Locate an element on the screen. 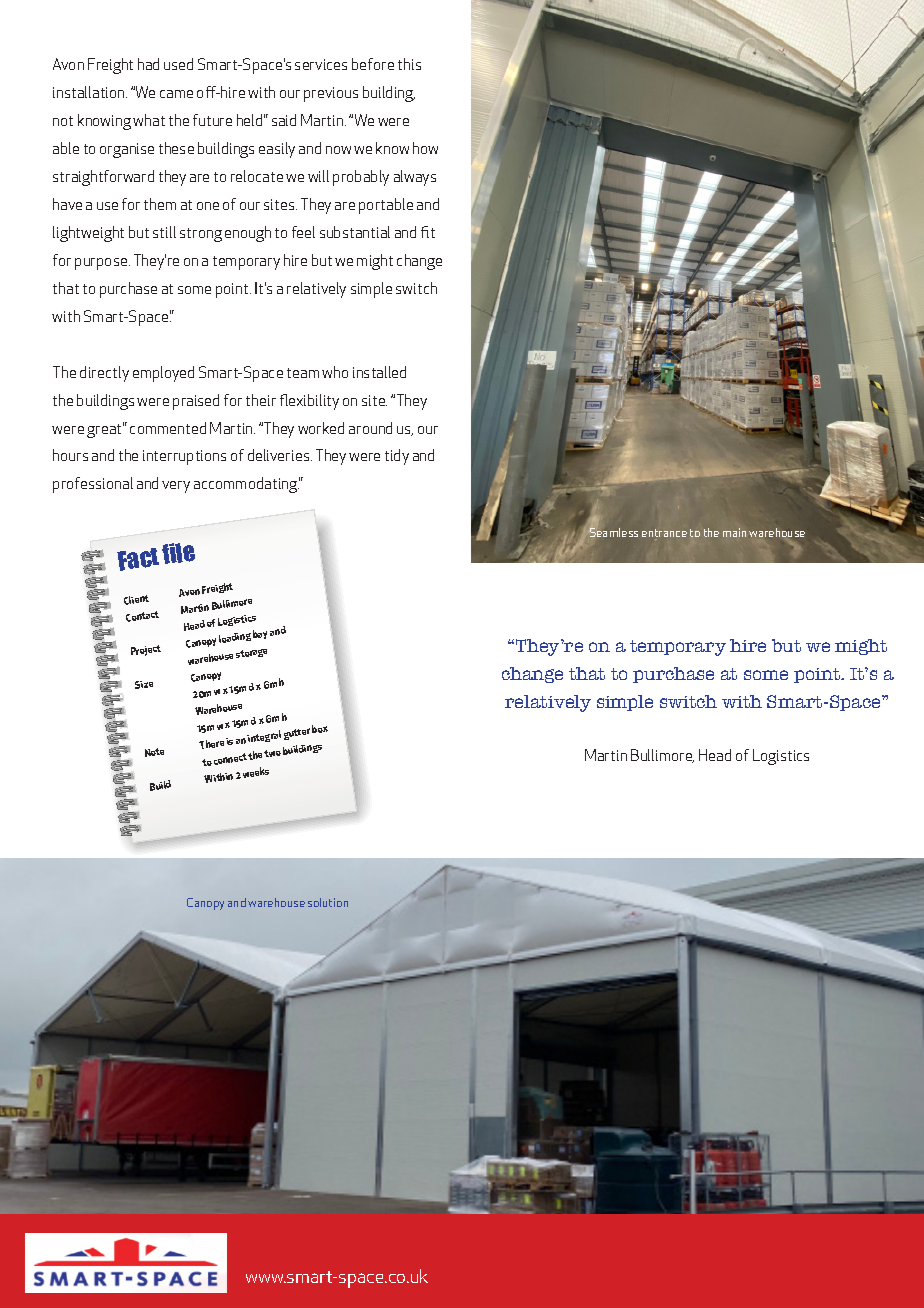  interruptions is located at coordinates (184, 457).
